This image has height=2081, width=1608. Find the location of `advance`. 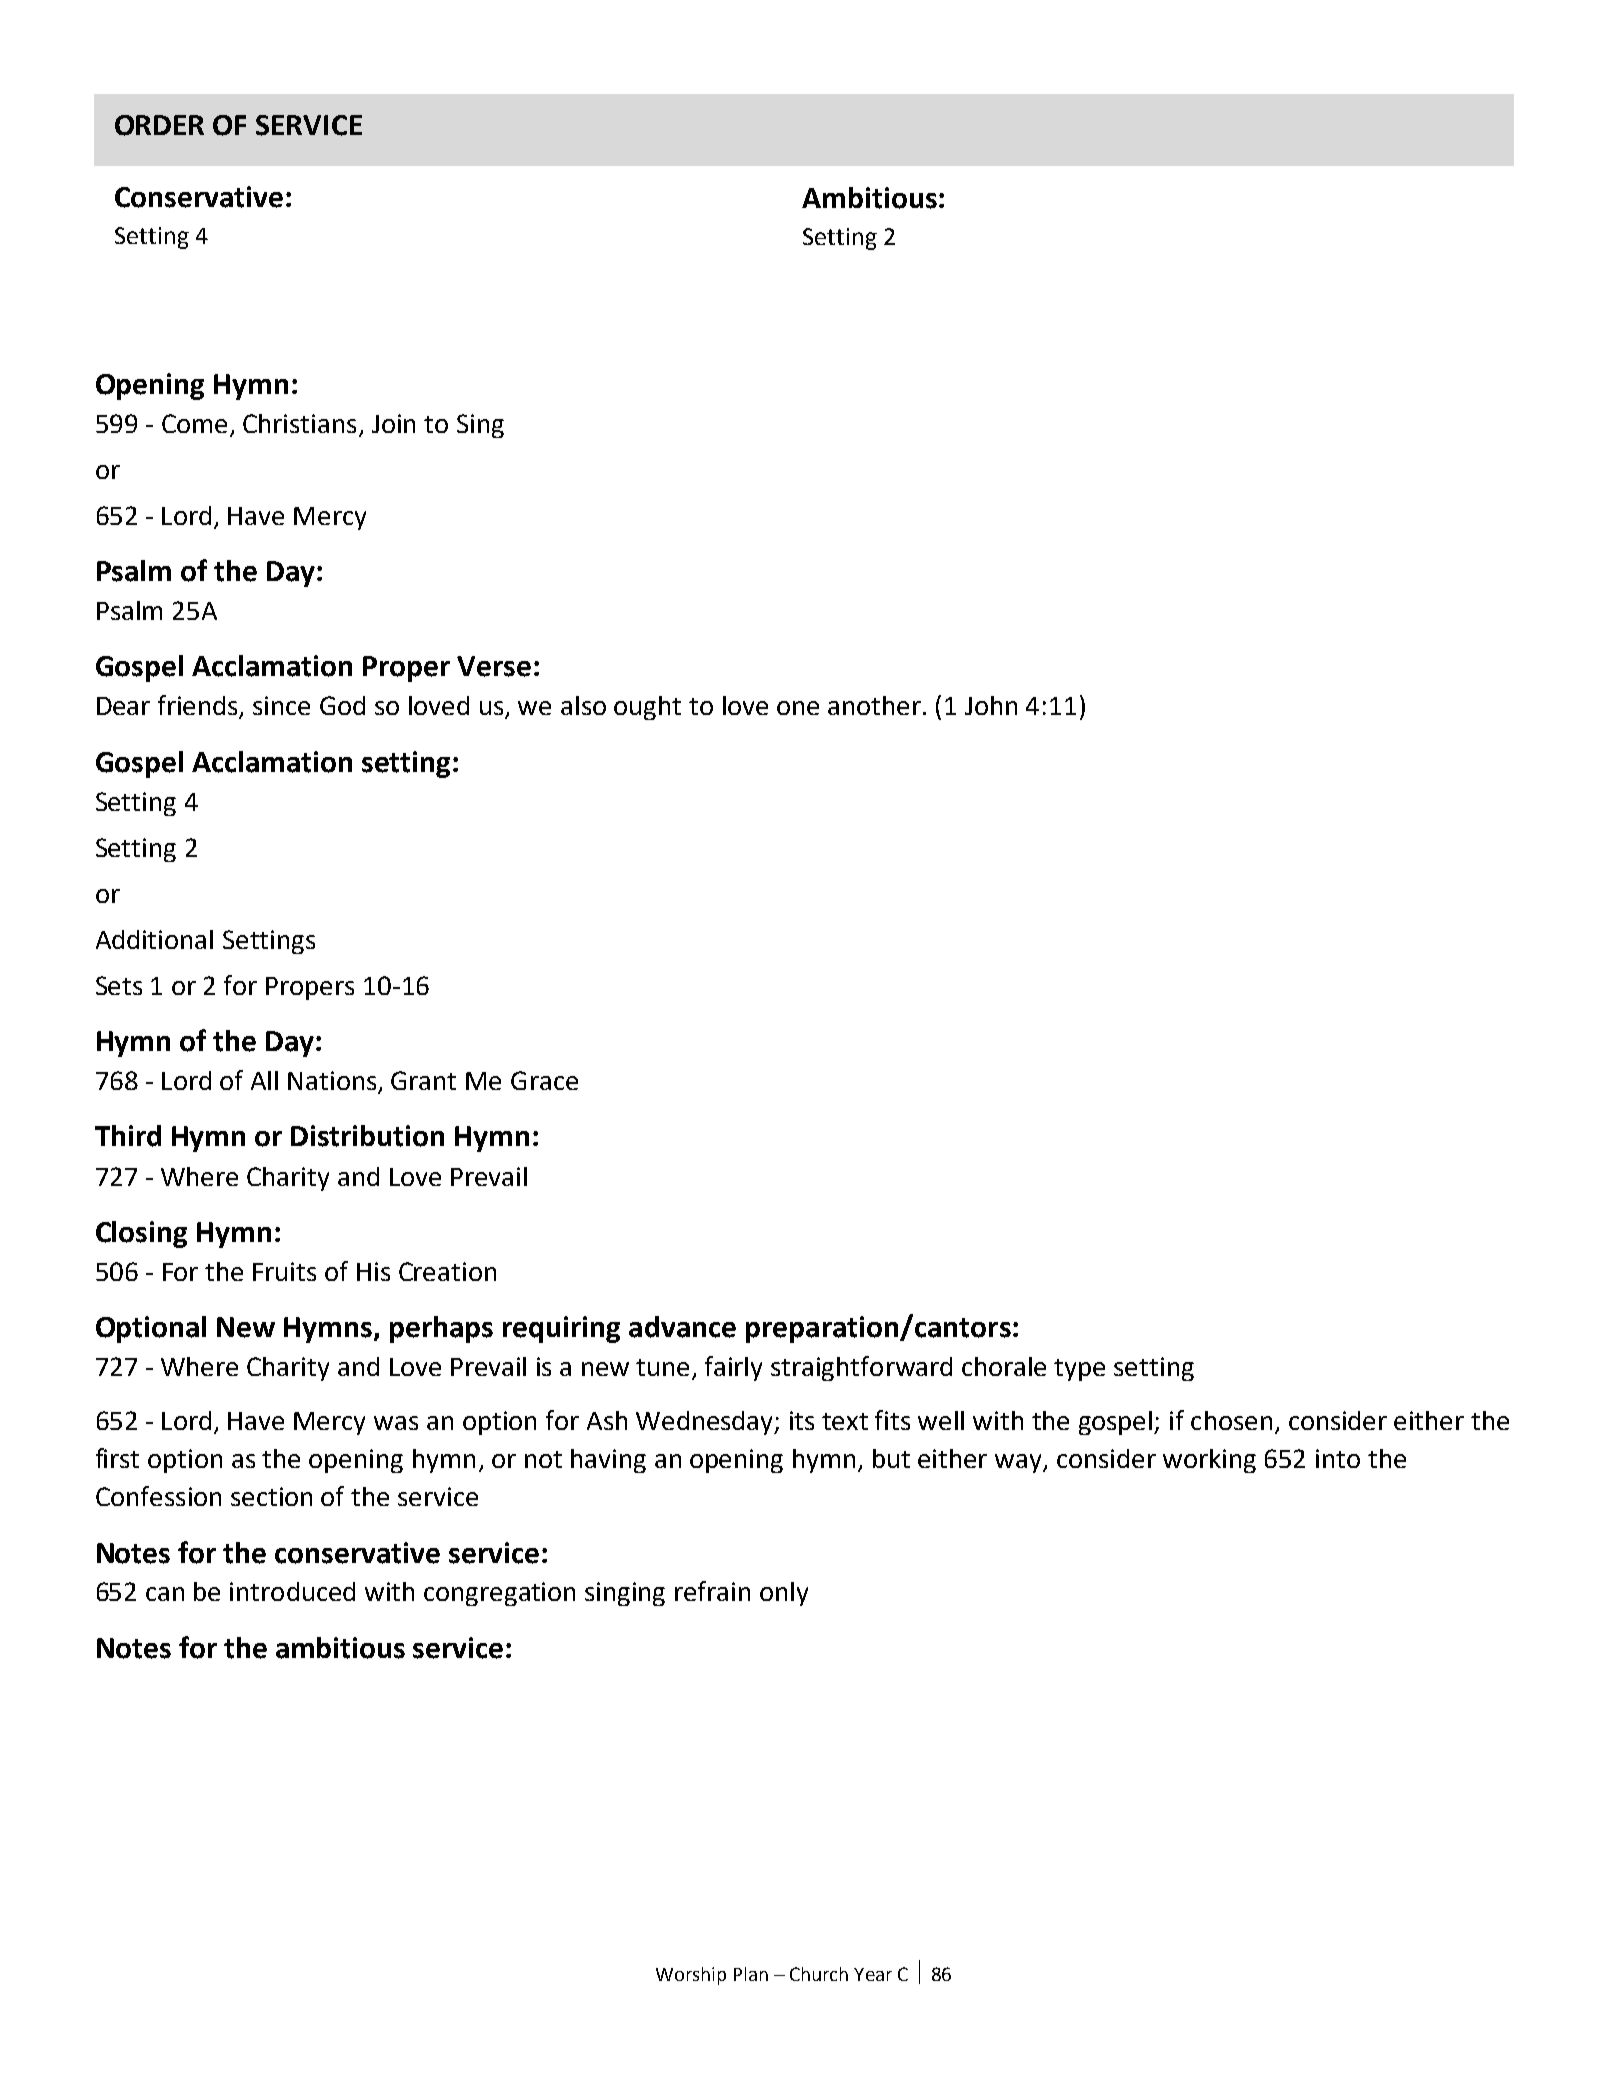

advance is located at coordinates (682, 1327).
